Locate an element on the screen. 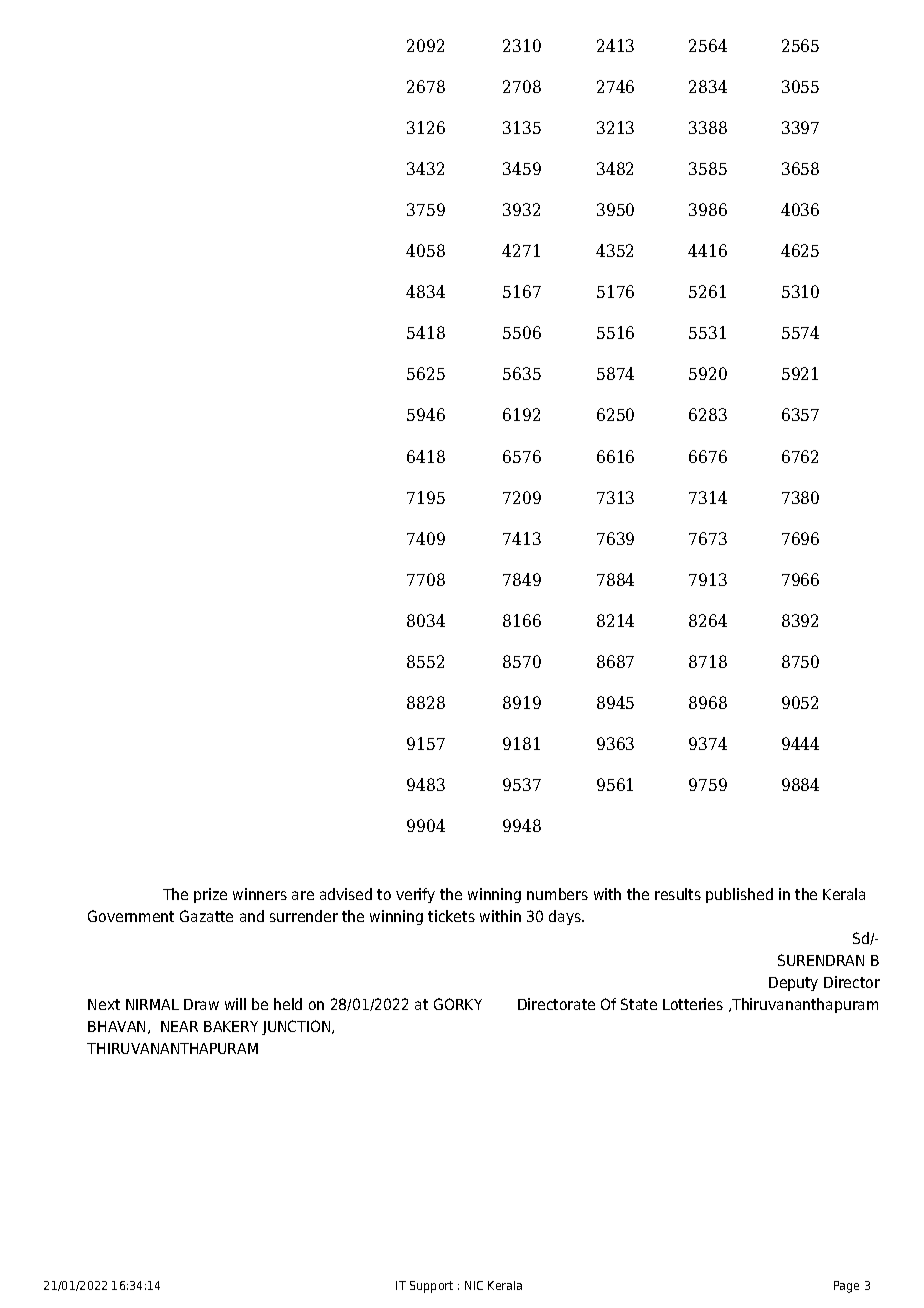 This screenshot has height=1308, width=924. Draw is located at coordinates (201, 1004).
